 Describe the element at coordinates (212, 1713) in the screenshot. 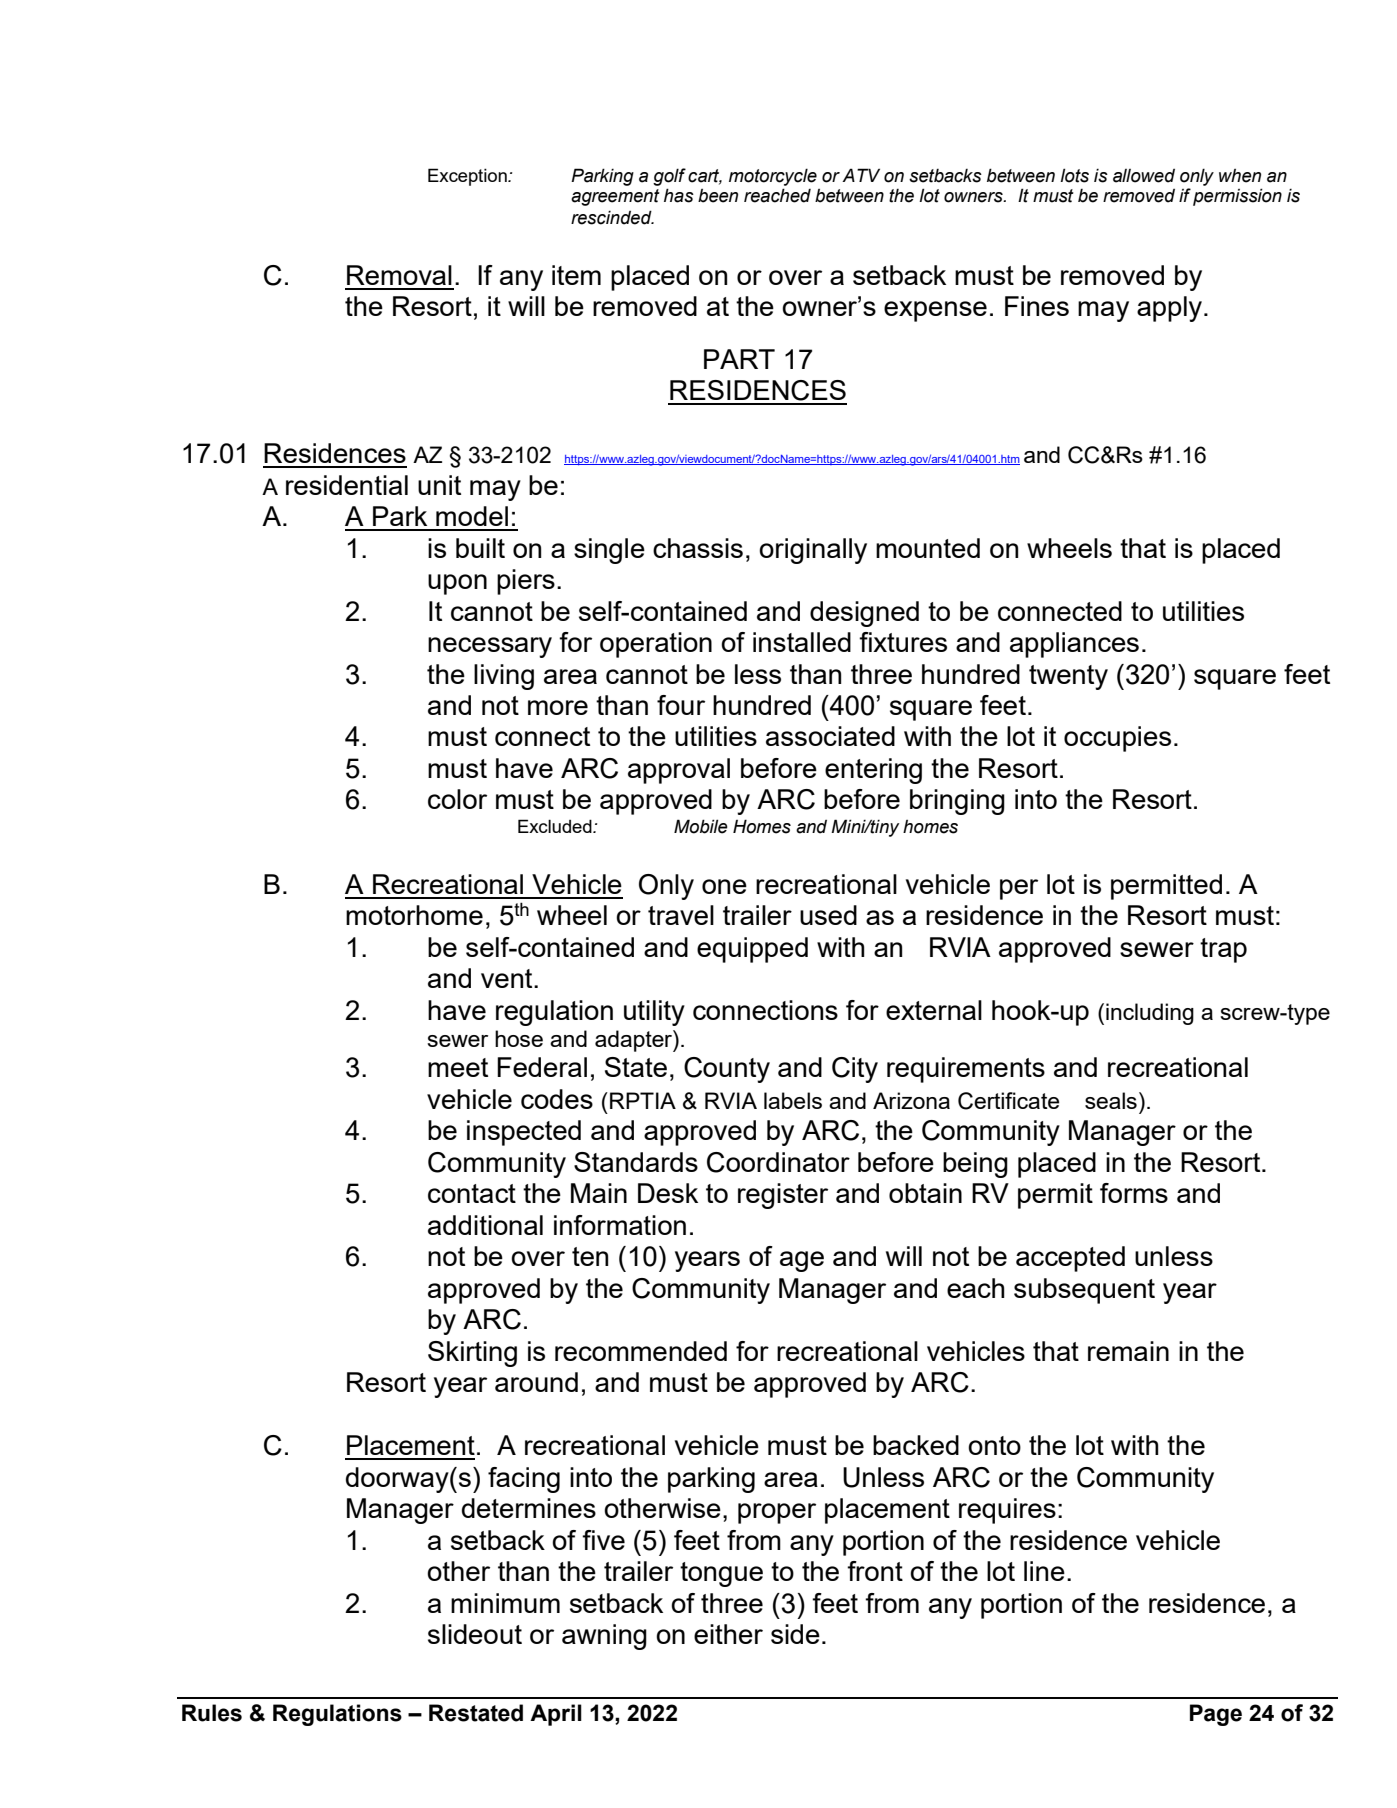

I see `Rules` at that location.
